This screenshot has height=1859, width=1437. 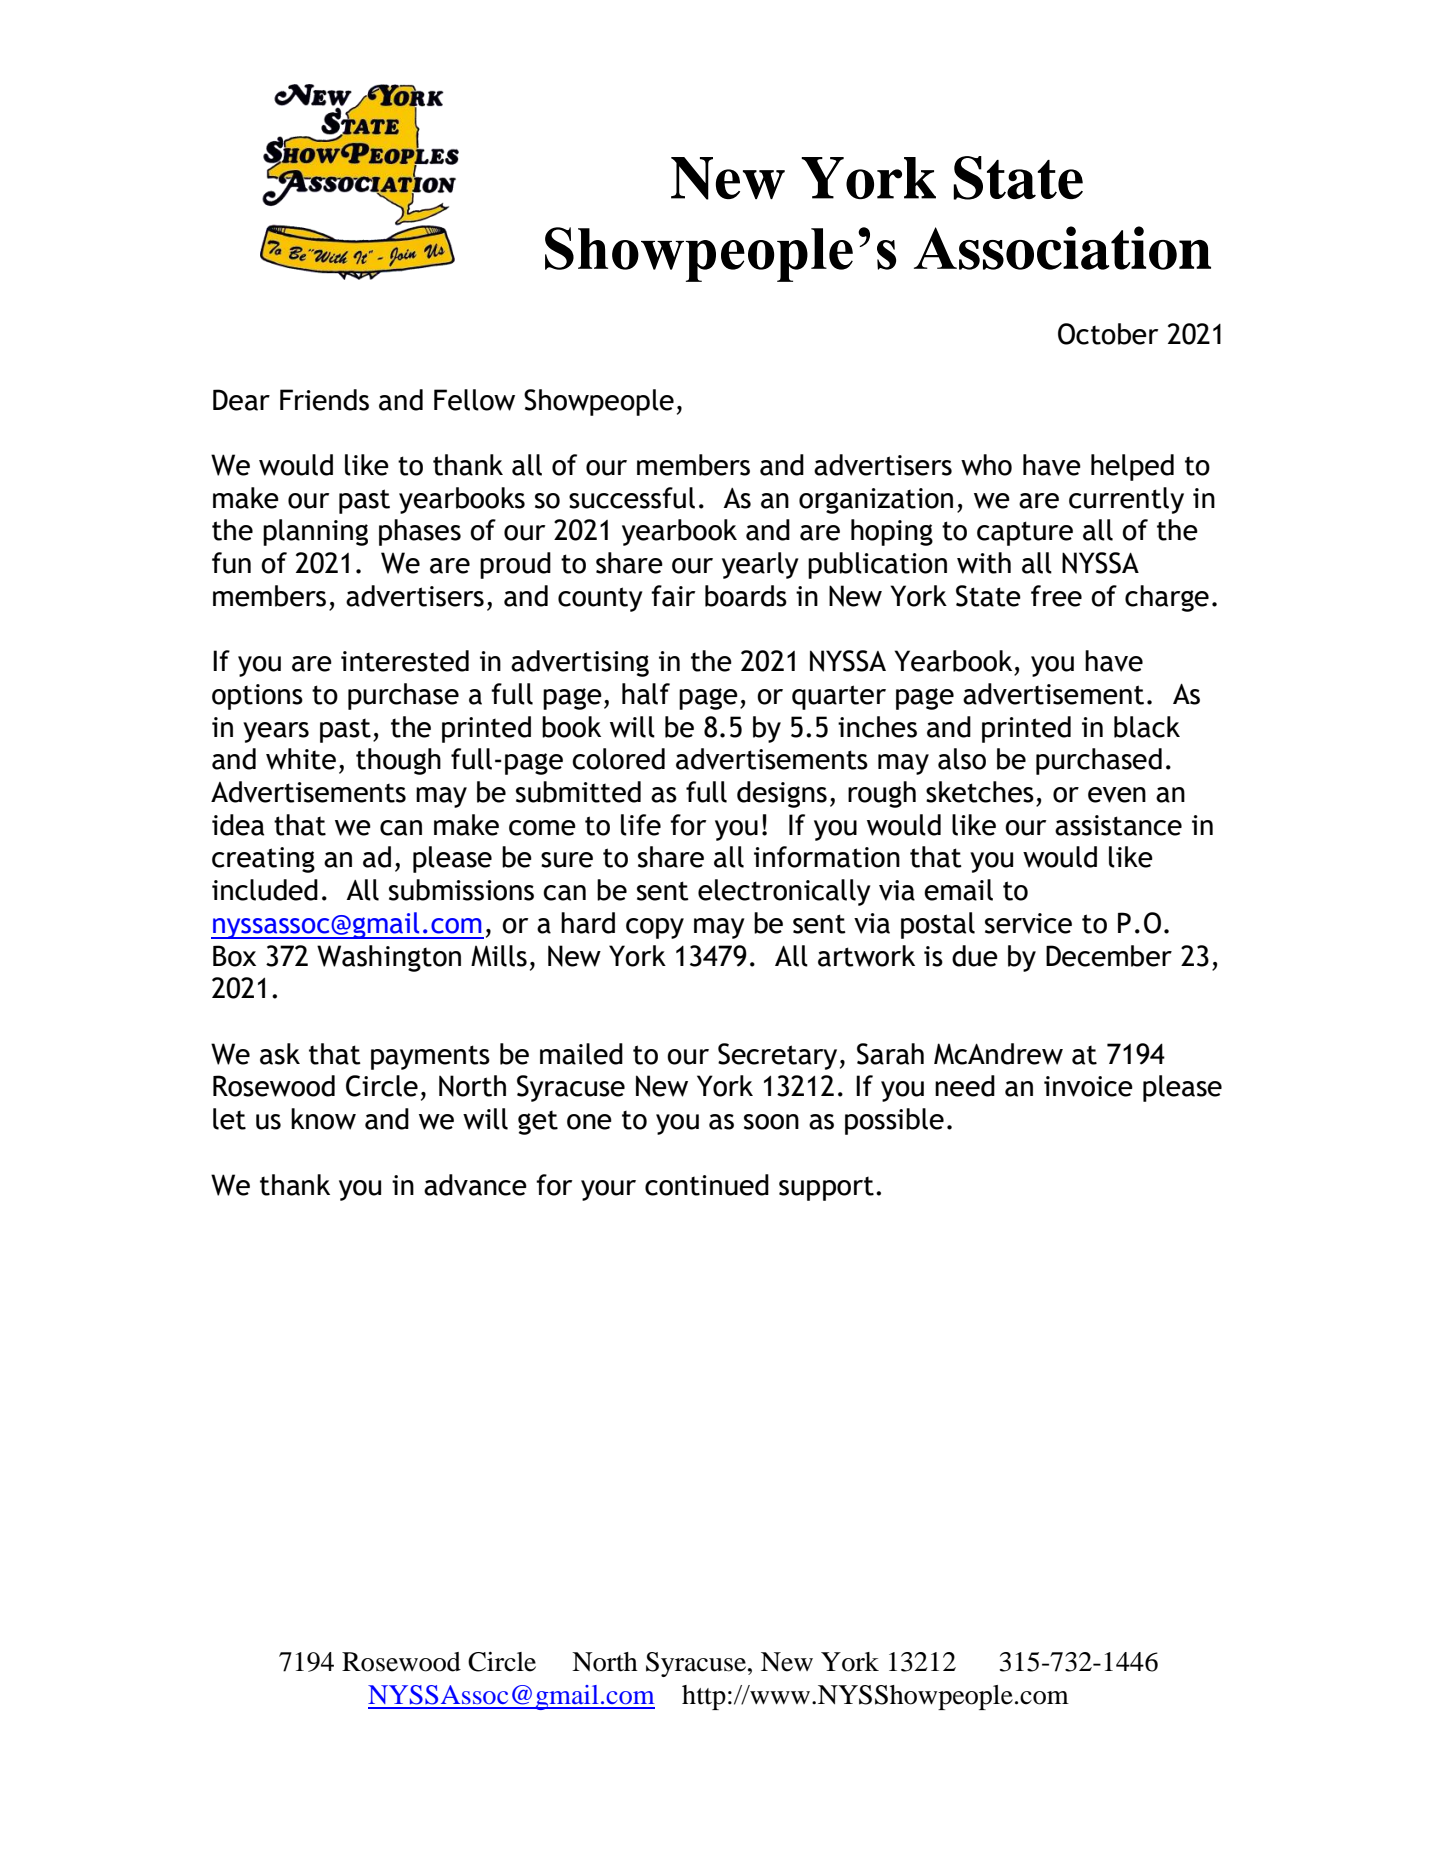 What do you see at coordinates (1062, 248) in the screenshot?
I see `Association` at bounding box center [1062, 248].
